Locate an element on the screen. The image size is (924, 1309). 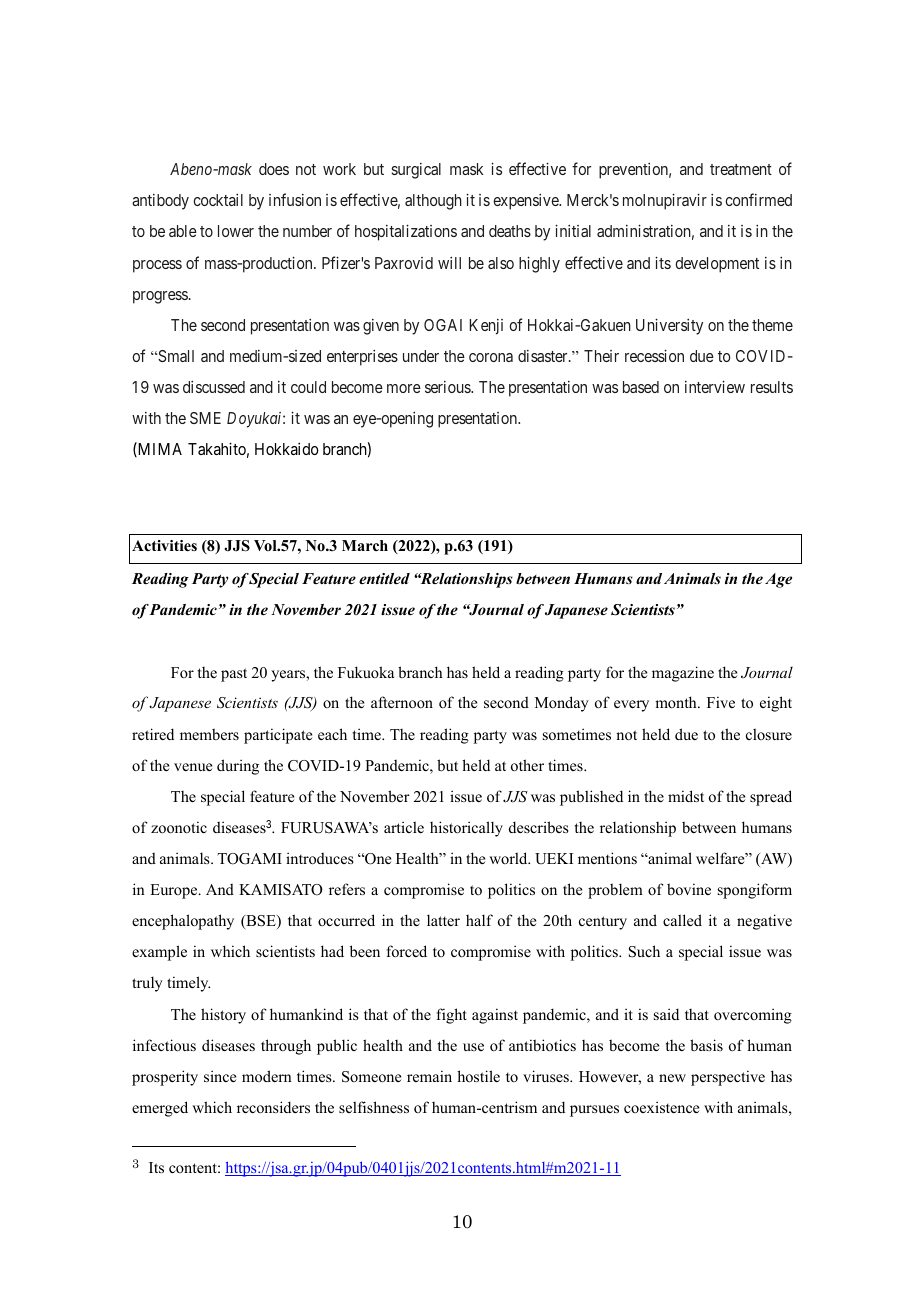
perspective is located at coordinates (728, 1078).
